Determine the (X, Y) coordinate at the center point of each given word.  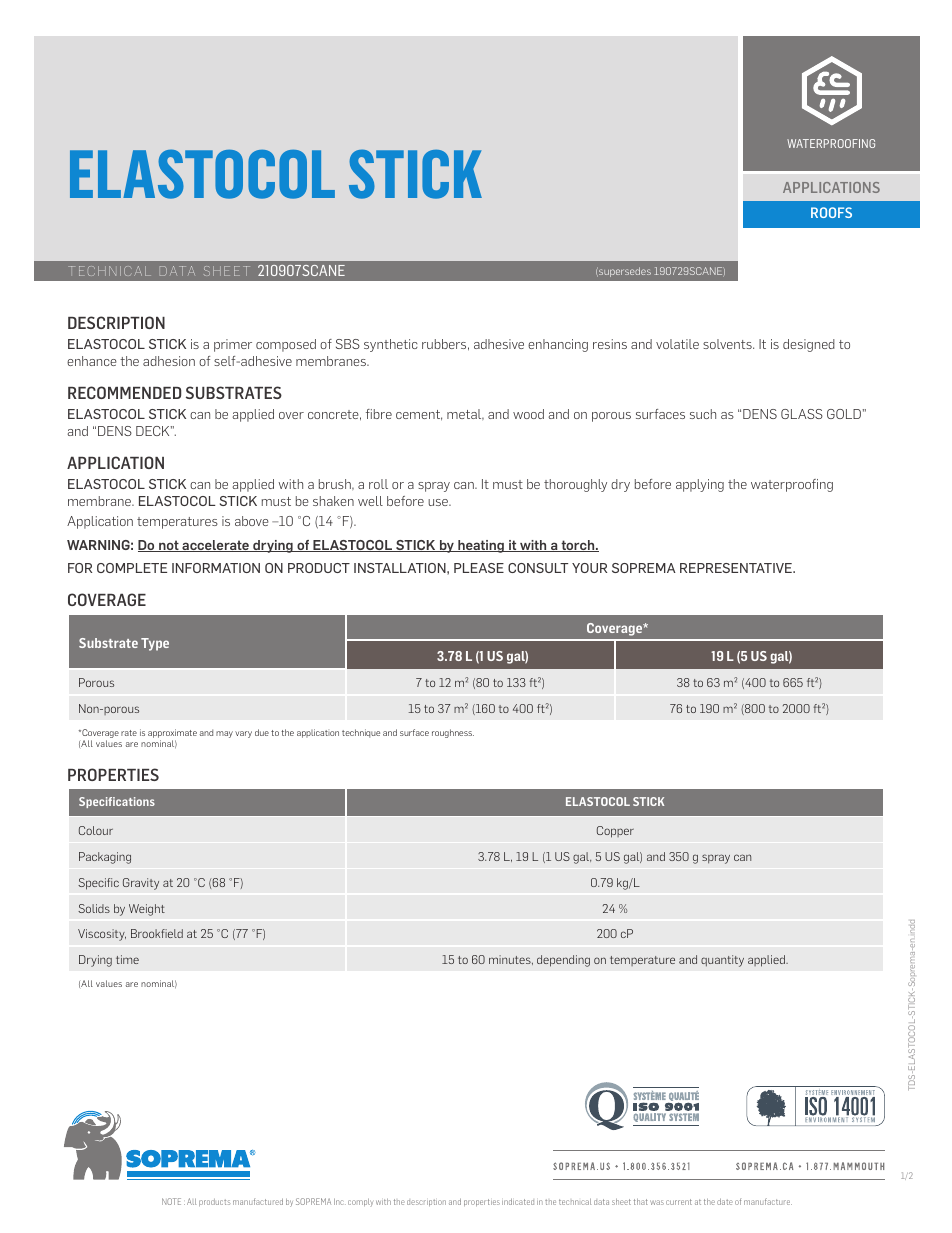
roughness (453, 733)
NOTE (171, 1201)
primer (233, 345)
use (439, 502)
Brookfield (157, 933)
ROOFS (831, 212)
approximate (172, 735)
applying (700, 485)
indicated (518, 1201)
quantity (722, 961)
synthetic (391, 345)
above (252, 521)
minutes (511, 960)
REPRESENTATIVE (737, 568)
